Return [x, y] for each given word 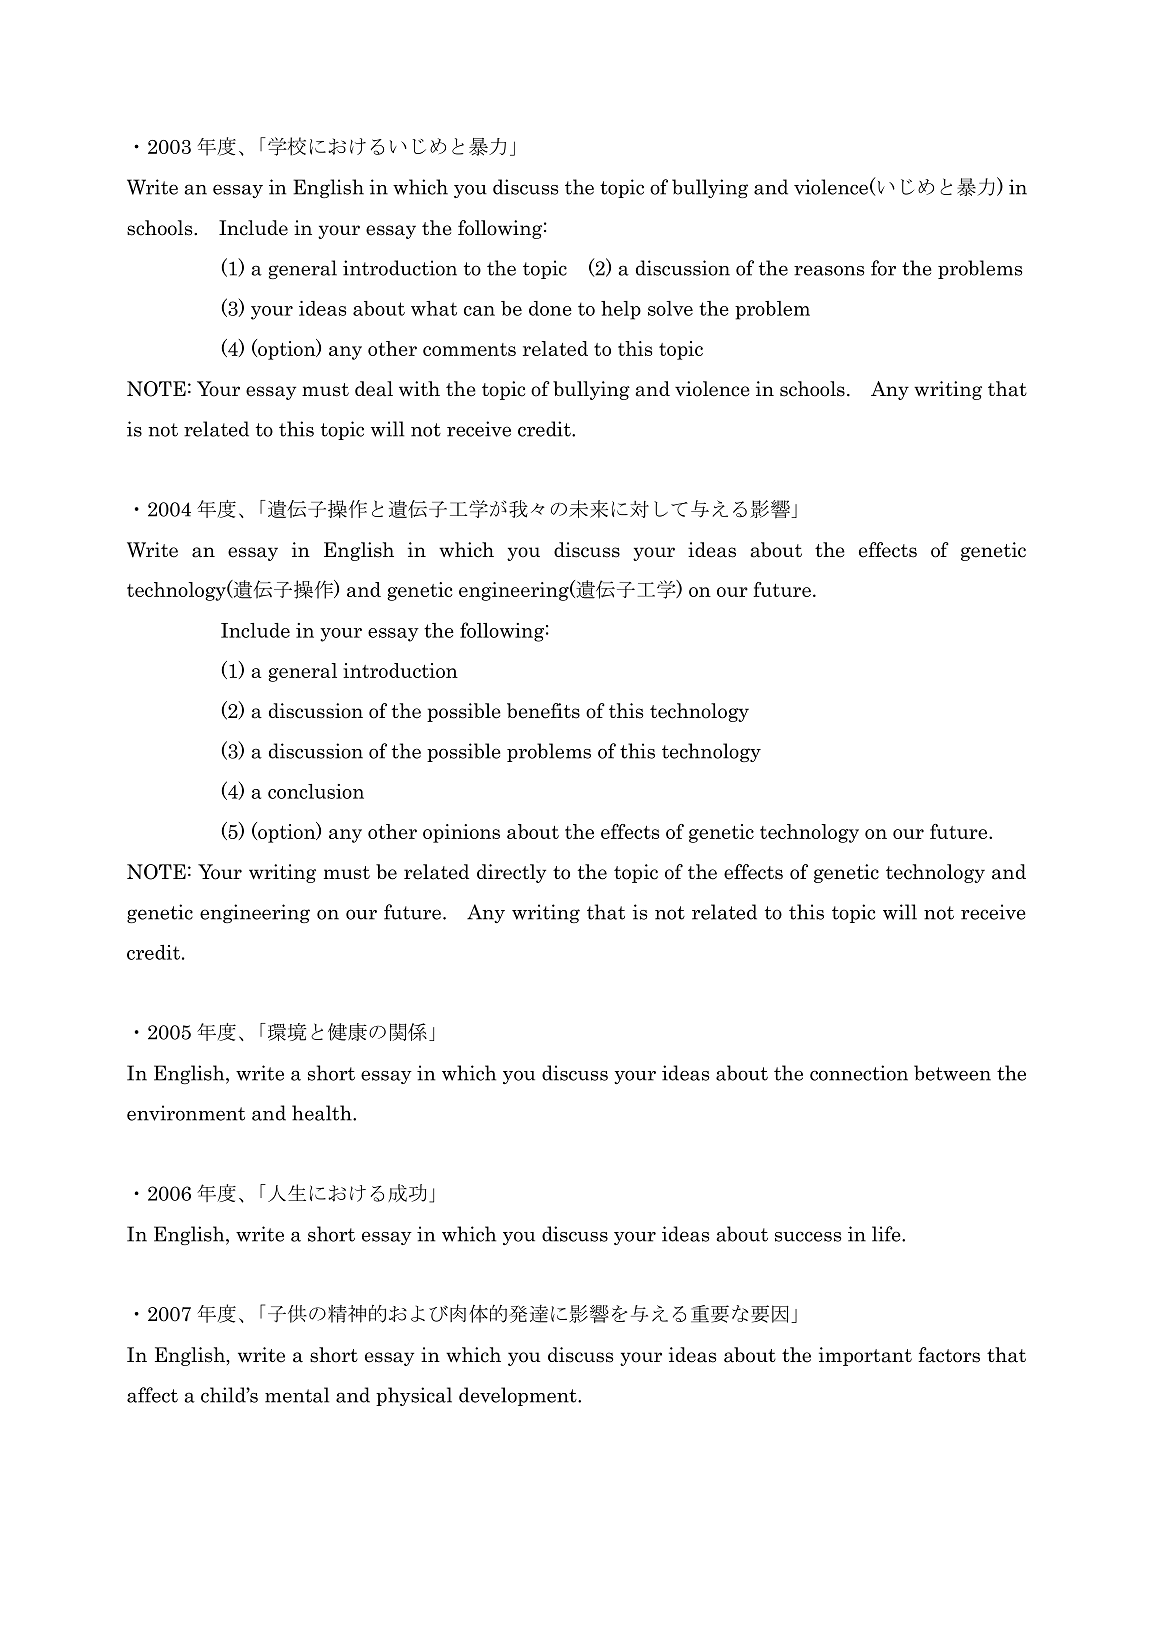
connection [859, 1073]
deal [374, 389]
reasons [829, 270]
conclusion [316, 791]
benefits [543, 711]
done [550, 308]
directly [511, 873]
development [519, 1396]
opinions [461, 833]
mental [297, 1395]
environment [186, 1113]
